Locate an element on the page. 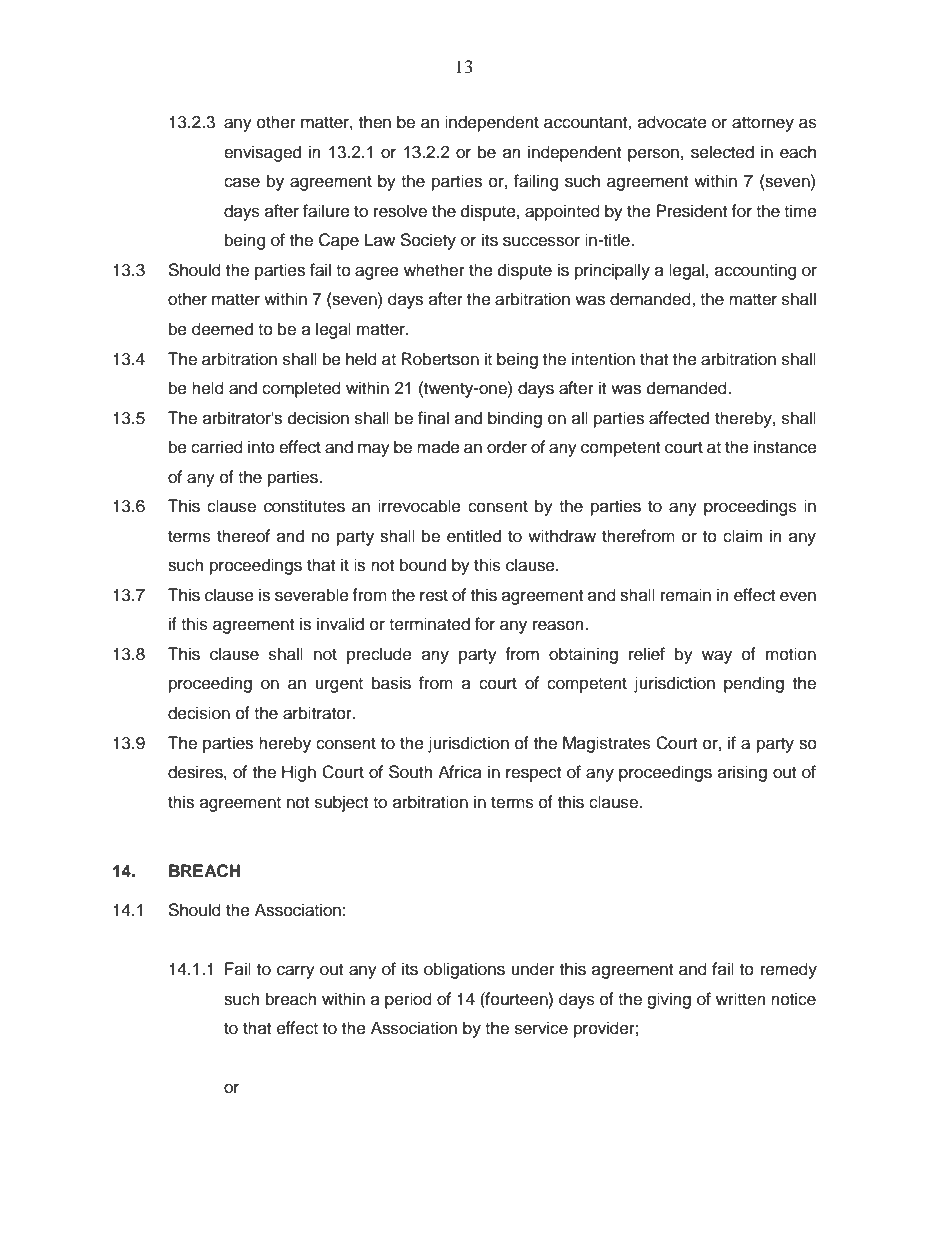 The width and height of the image is (952, 1233). written is located at coordinates (741, 999).
